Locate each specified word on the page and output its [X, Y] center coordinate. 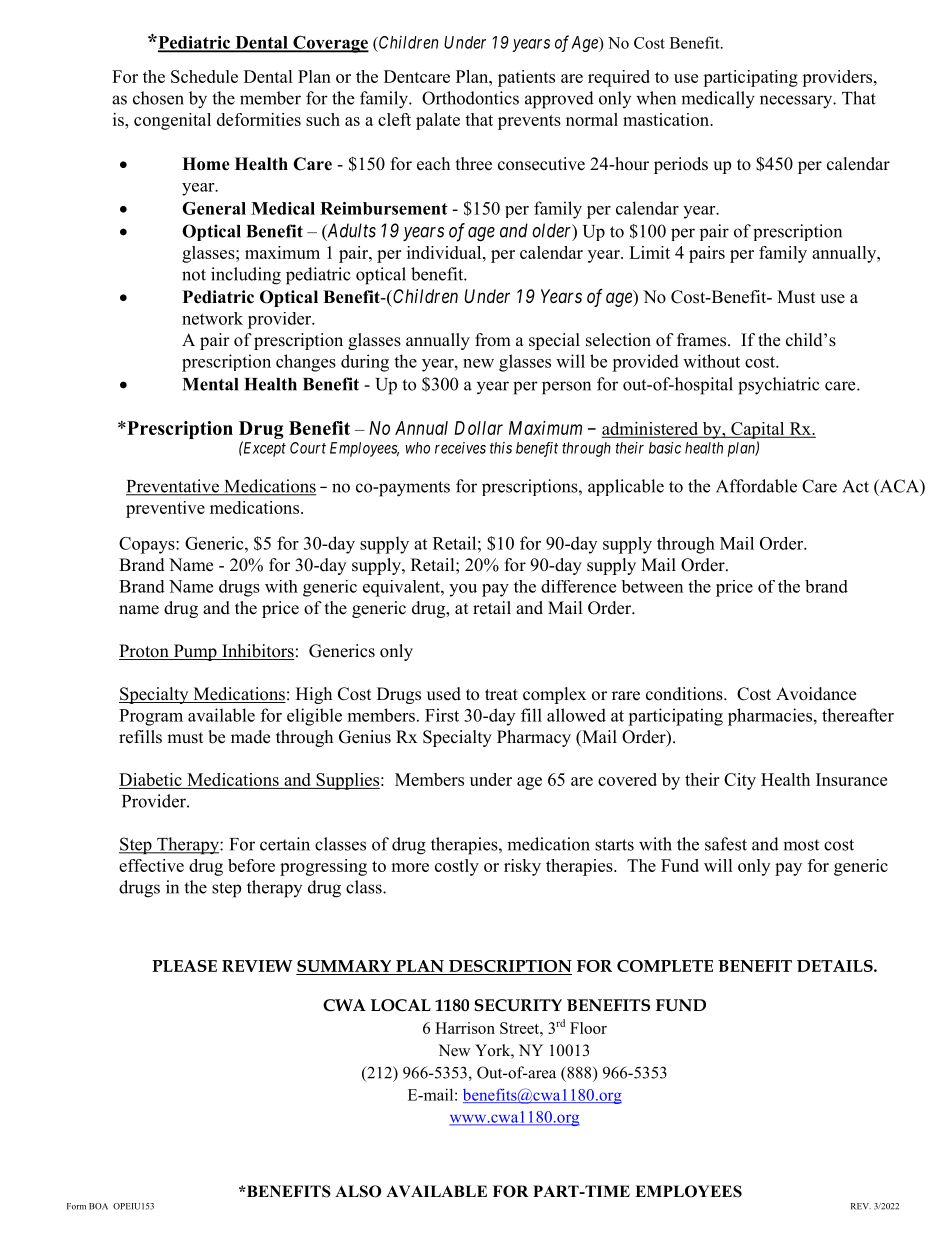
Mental [210, 384]
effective [151, 865]
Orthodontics [470, 98]
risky [522, 867]
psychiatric [779, 386]
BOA [98, 1206]
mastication [667, 119]
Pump [195, 652]
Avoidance [816, 694]
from [493, 340]
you [463, 590]
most [801, 845]
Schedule [204, 76]
